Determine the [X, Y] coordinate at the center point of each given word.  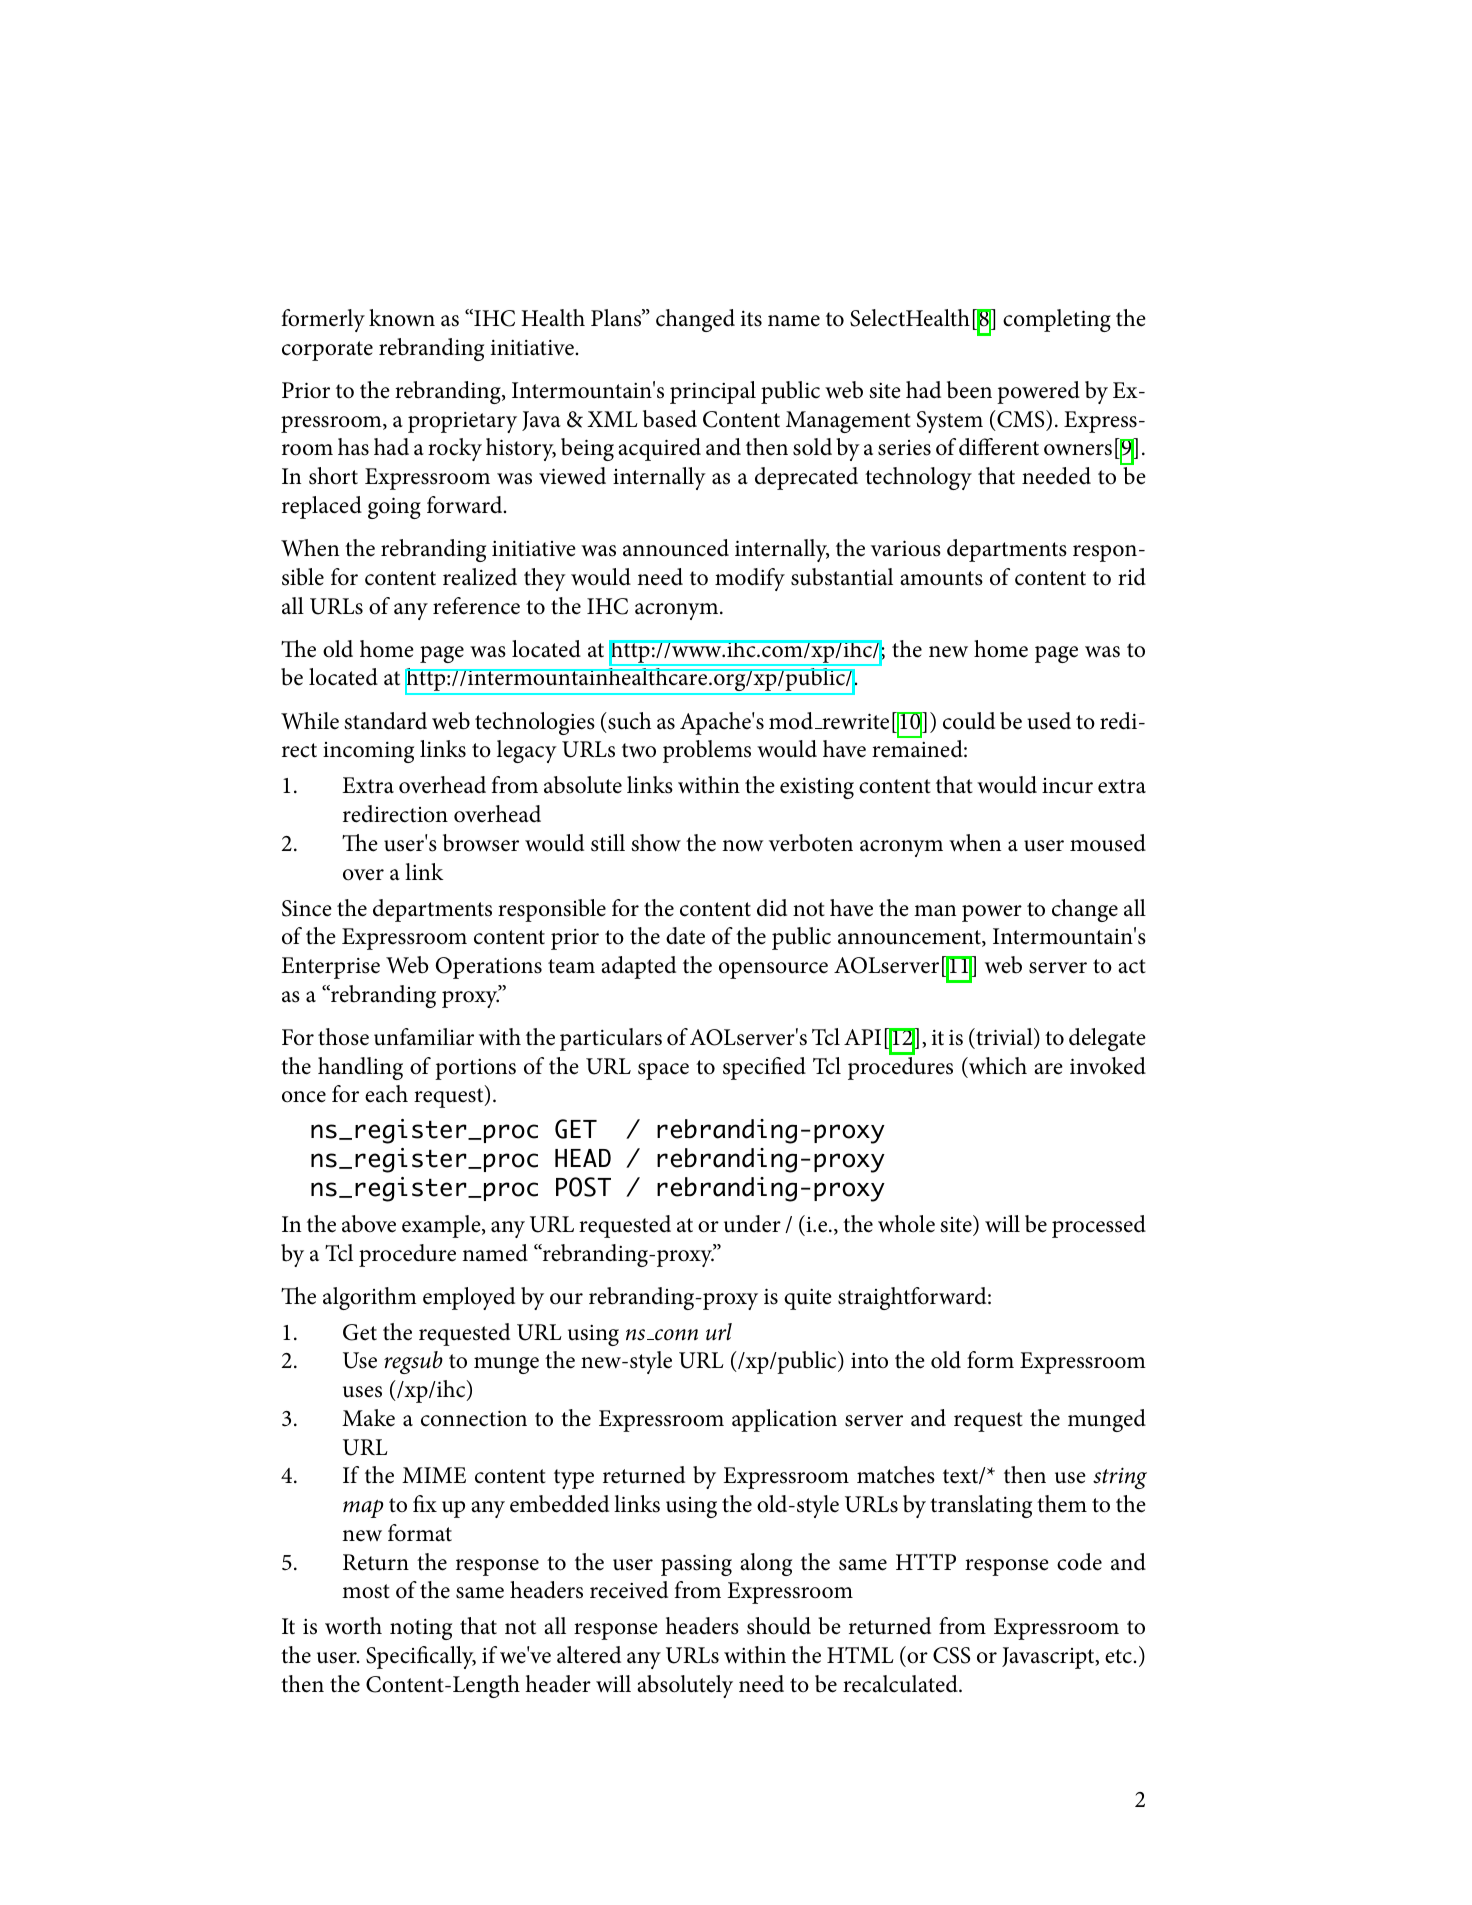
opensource [773, 970]
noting [421, 1629]
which [997, 1066]
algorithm [370, 1298]
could [969, 721]
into [869, 1361]
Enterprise [330, 968]
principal [713, 392]
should [779, 1626]
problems [707, 751]
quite [808, 1299]
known [402, 318]
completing [1057, 320]
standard [385, 721]
